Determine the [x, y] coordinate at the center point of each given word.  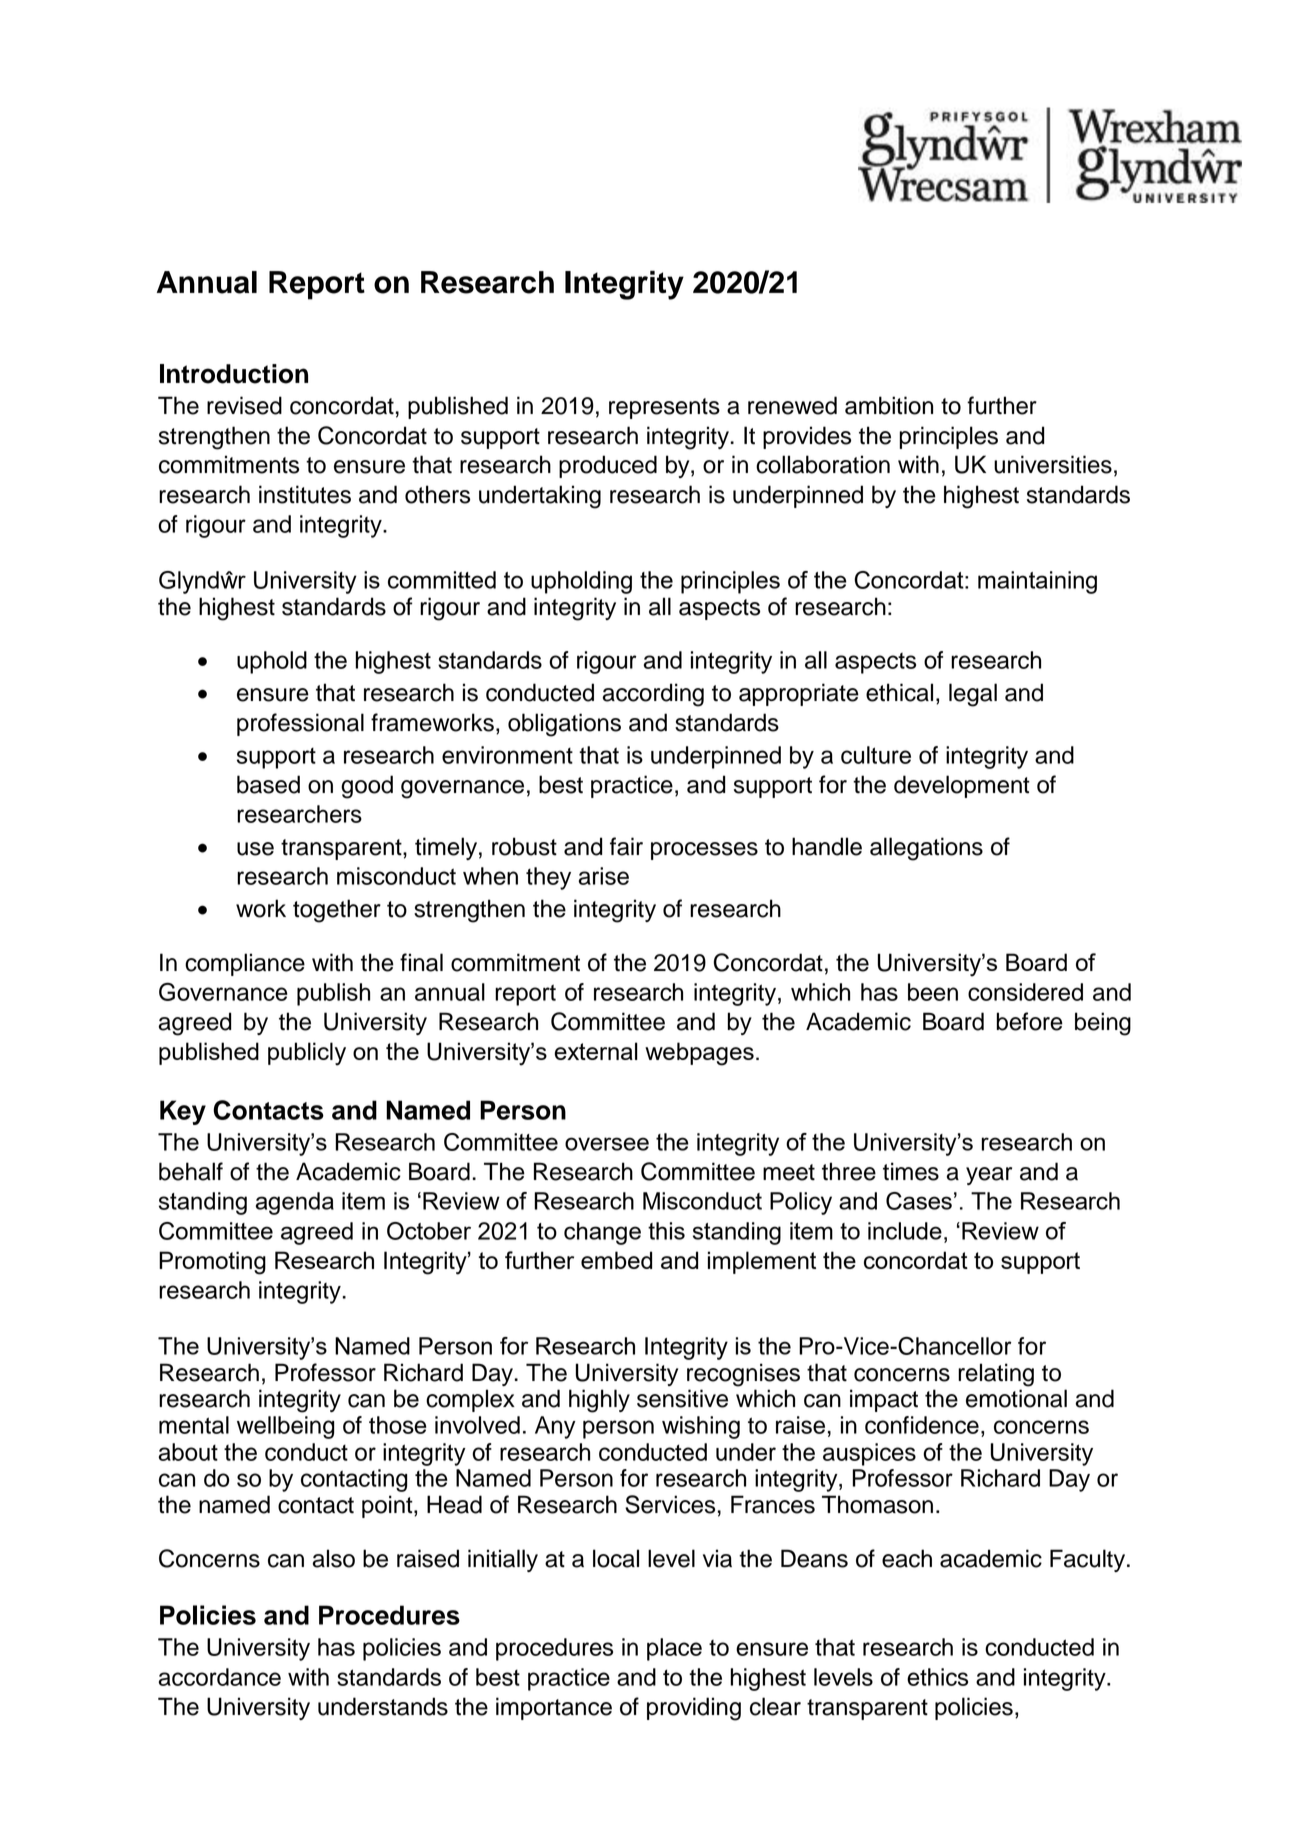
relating [996, 1375]
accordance [220, 1677]
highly [599, 1401]
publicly [307, 1054]
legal [973, 695]
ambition [889, 405]
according [653, 695]
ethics [937, 1677]
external [596, 1051]
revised [244, 405]
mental [194, 1425]
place [674, 1649]
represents [664, 408]
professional [300, 724]
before [1030, 1021]
